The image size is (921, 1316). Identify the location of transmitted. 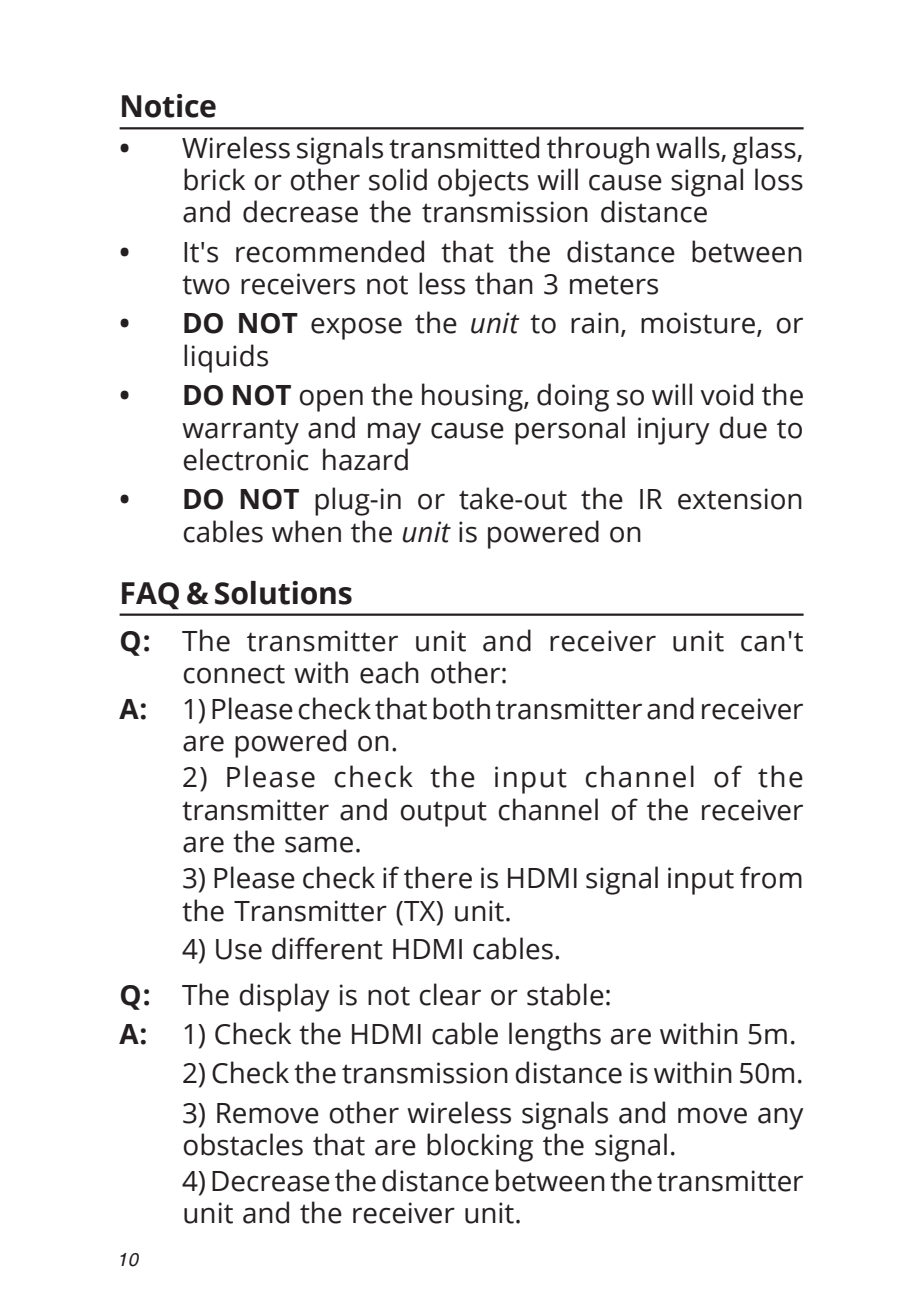
(464, 147).
